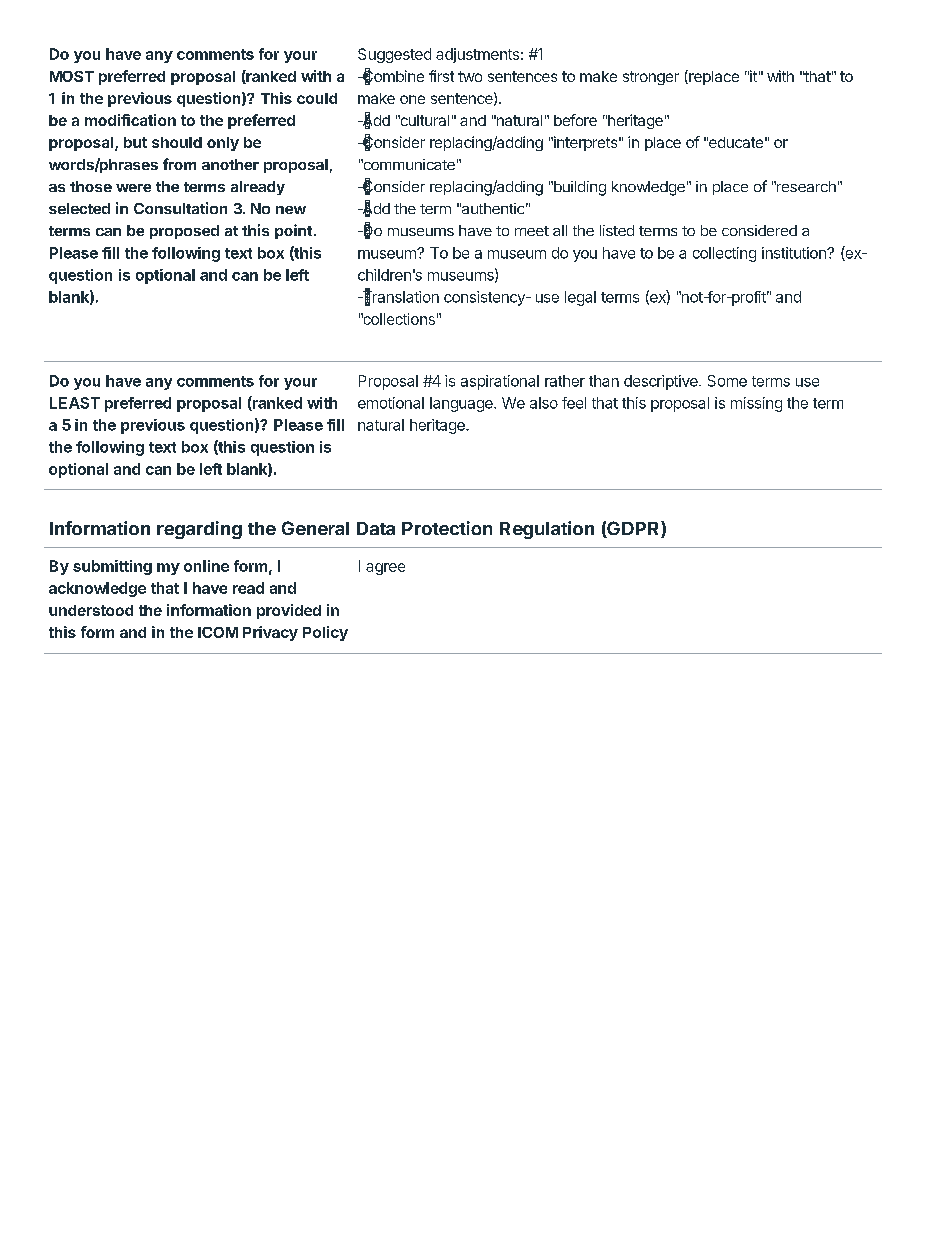 This document has height=1233, width=952. Describe the element at coordinates (325, 633) in the document. I see `Policy` at that location.
